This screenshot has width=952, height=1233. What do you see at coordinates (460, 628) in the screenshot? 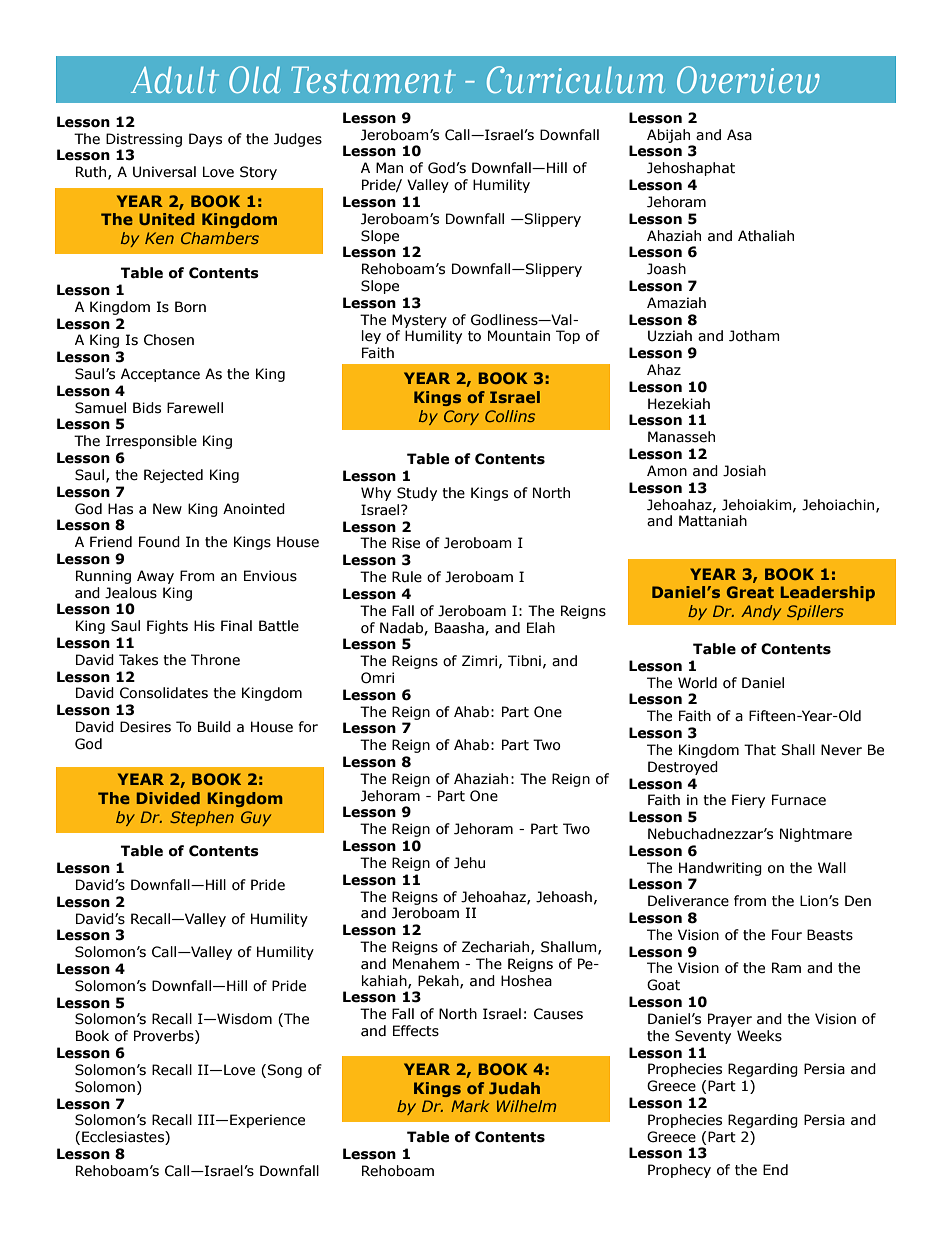
I see `Baasha` at bounding box center [460, 628].
